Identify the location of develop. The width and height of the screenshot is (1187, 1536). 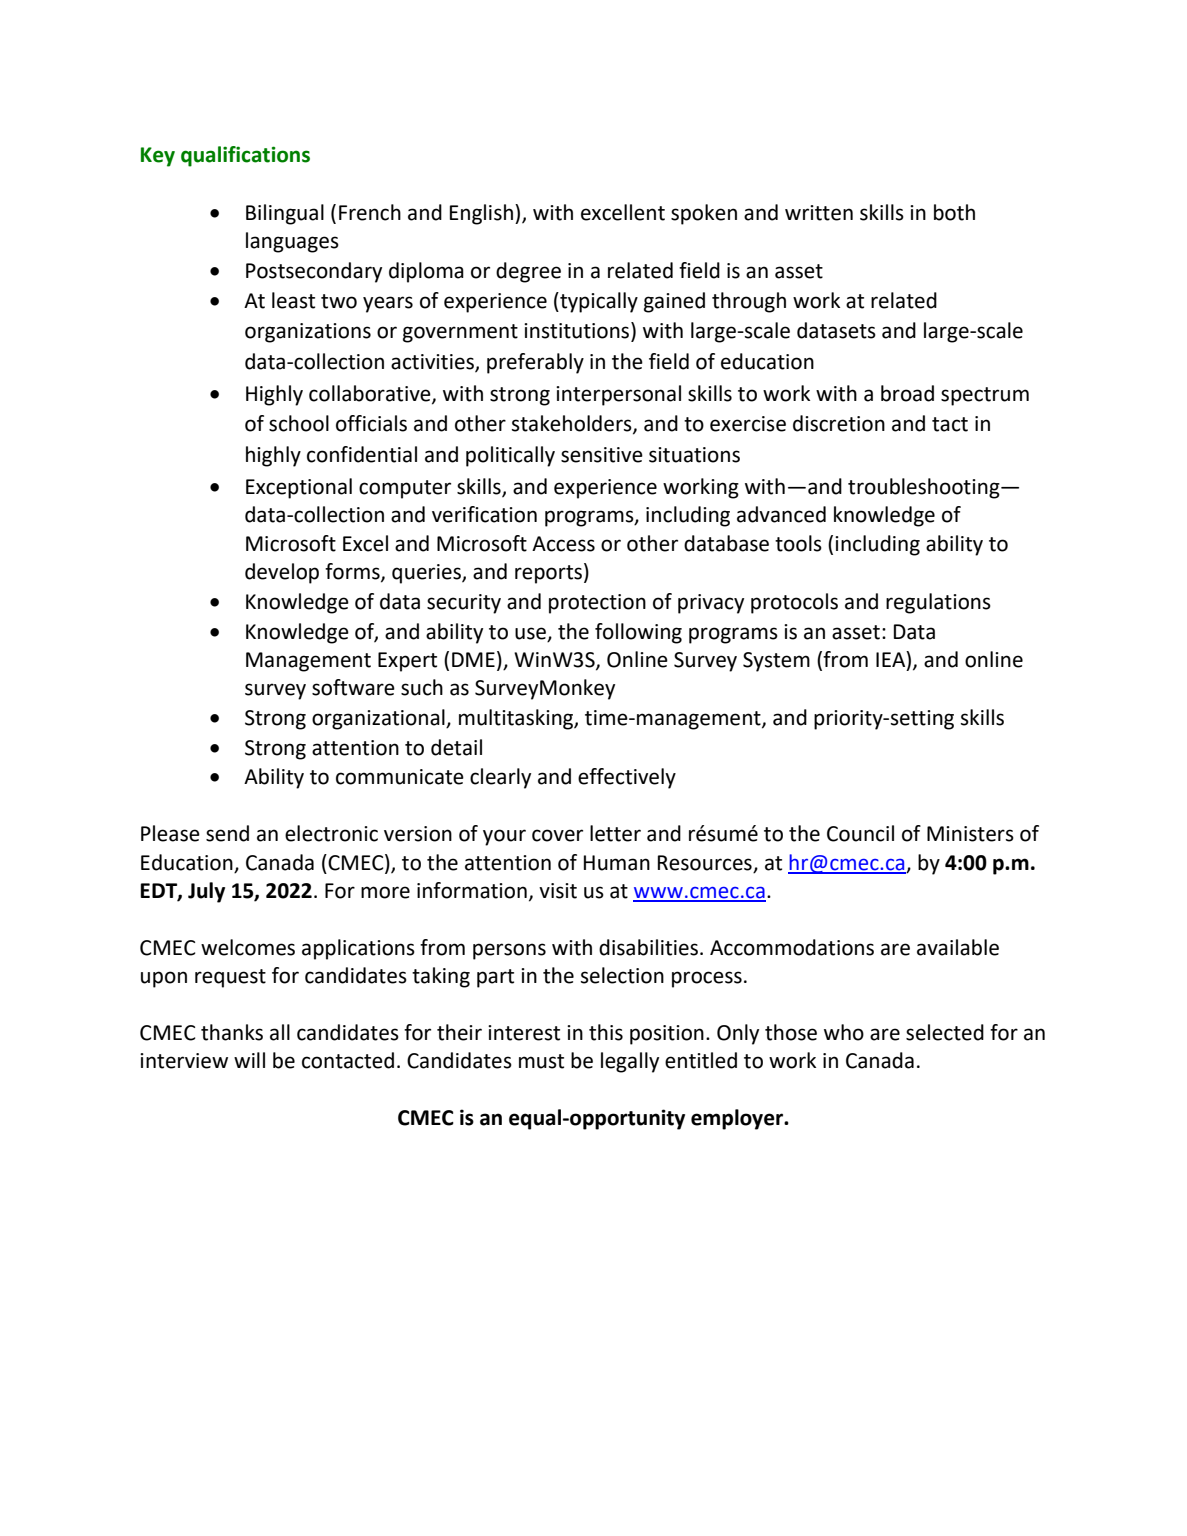
(282, 573).
